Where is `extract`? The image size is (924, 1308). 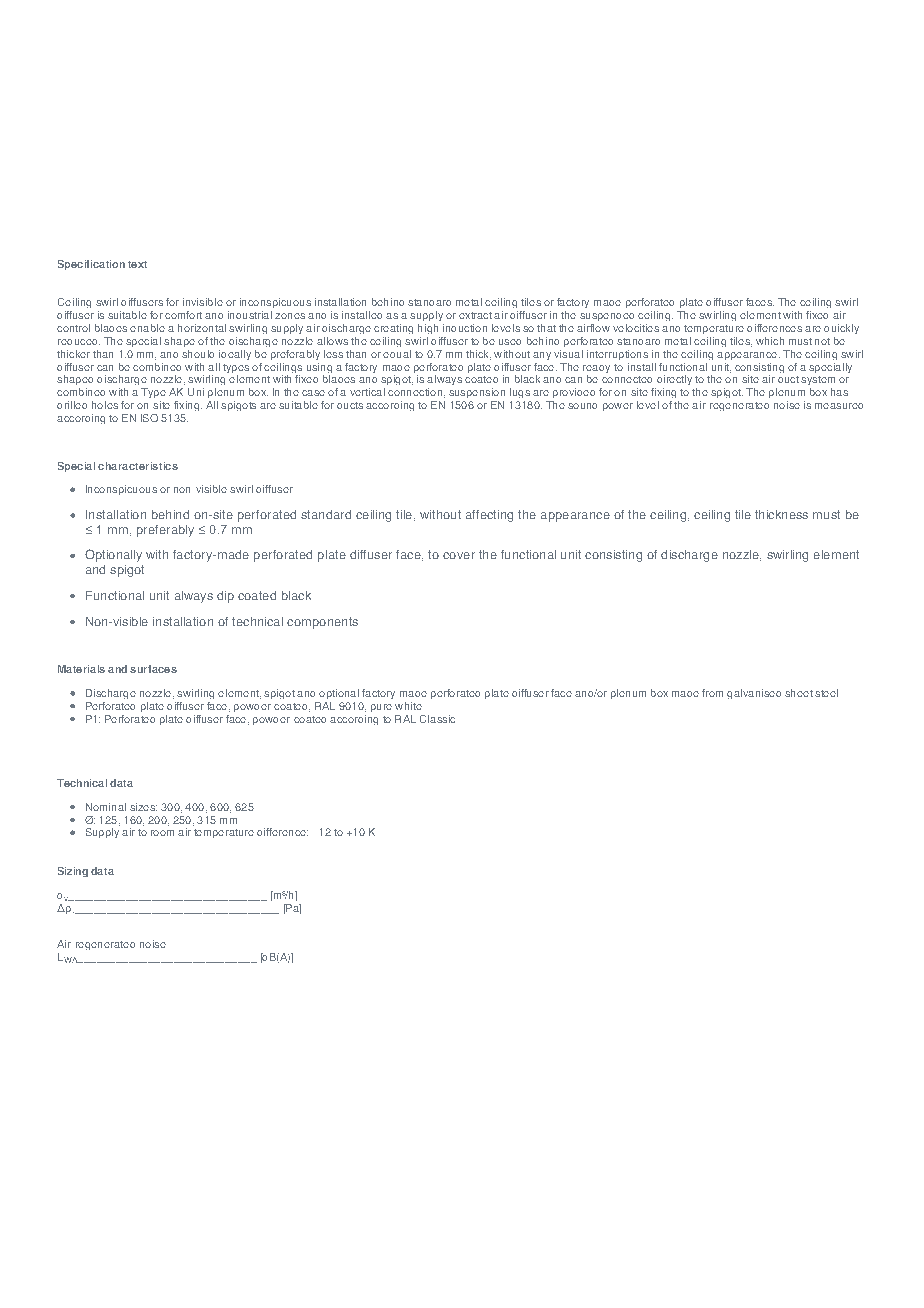
extract is located at coordinates (475, 315).
